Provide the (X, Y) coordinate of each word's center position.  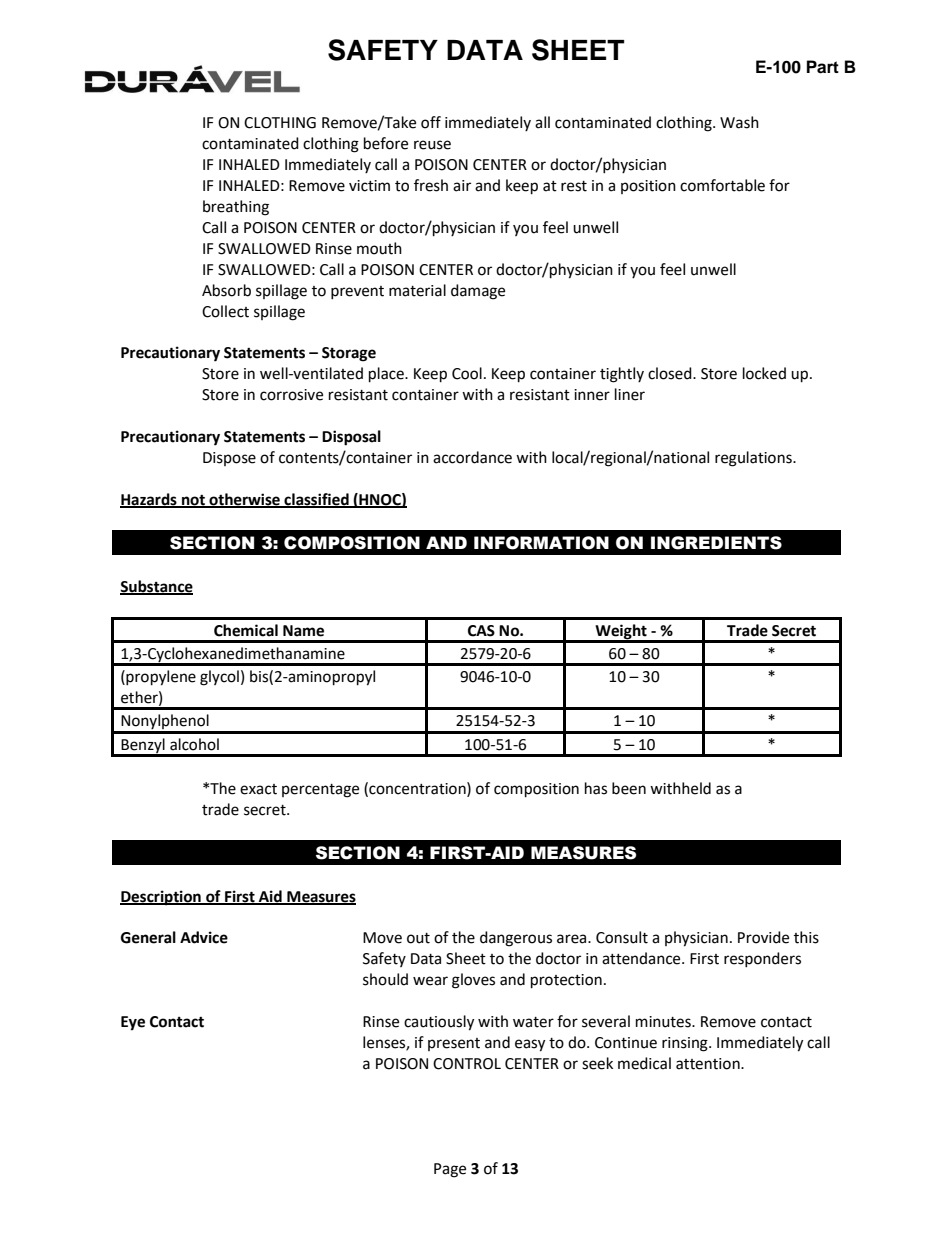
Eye (133, 1023)
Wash (739, 122)
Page (450, 1170)
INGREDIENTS (716, 543)
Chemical (246, 630)
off (431, 122)
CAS (481, 631)
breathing (236, 208)
